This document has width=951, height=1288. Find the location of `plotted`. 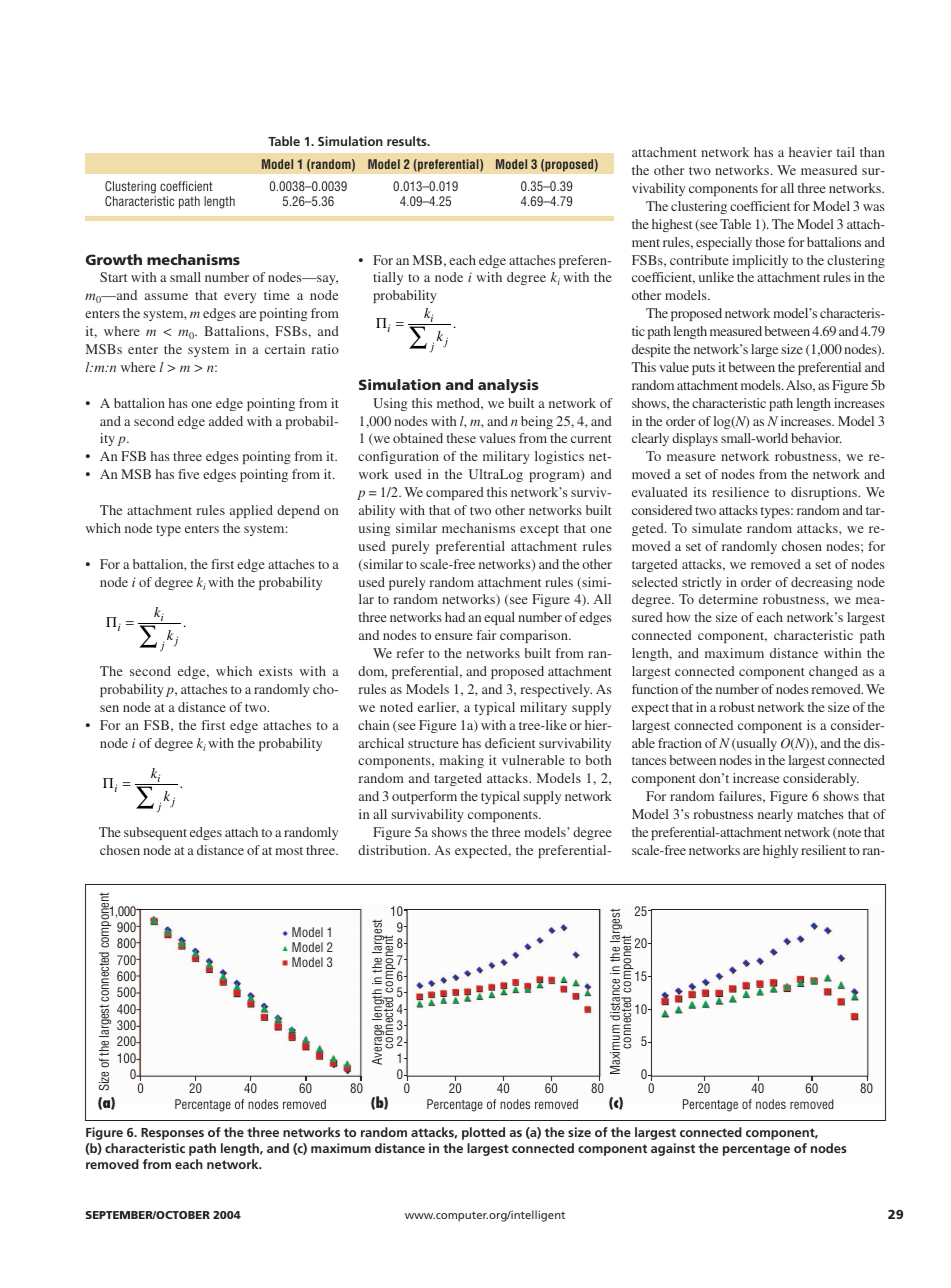

plotted is located at coordinates (483, 1133).
